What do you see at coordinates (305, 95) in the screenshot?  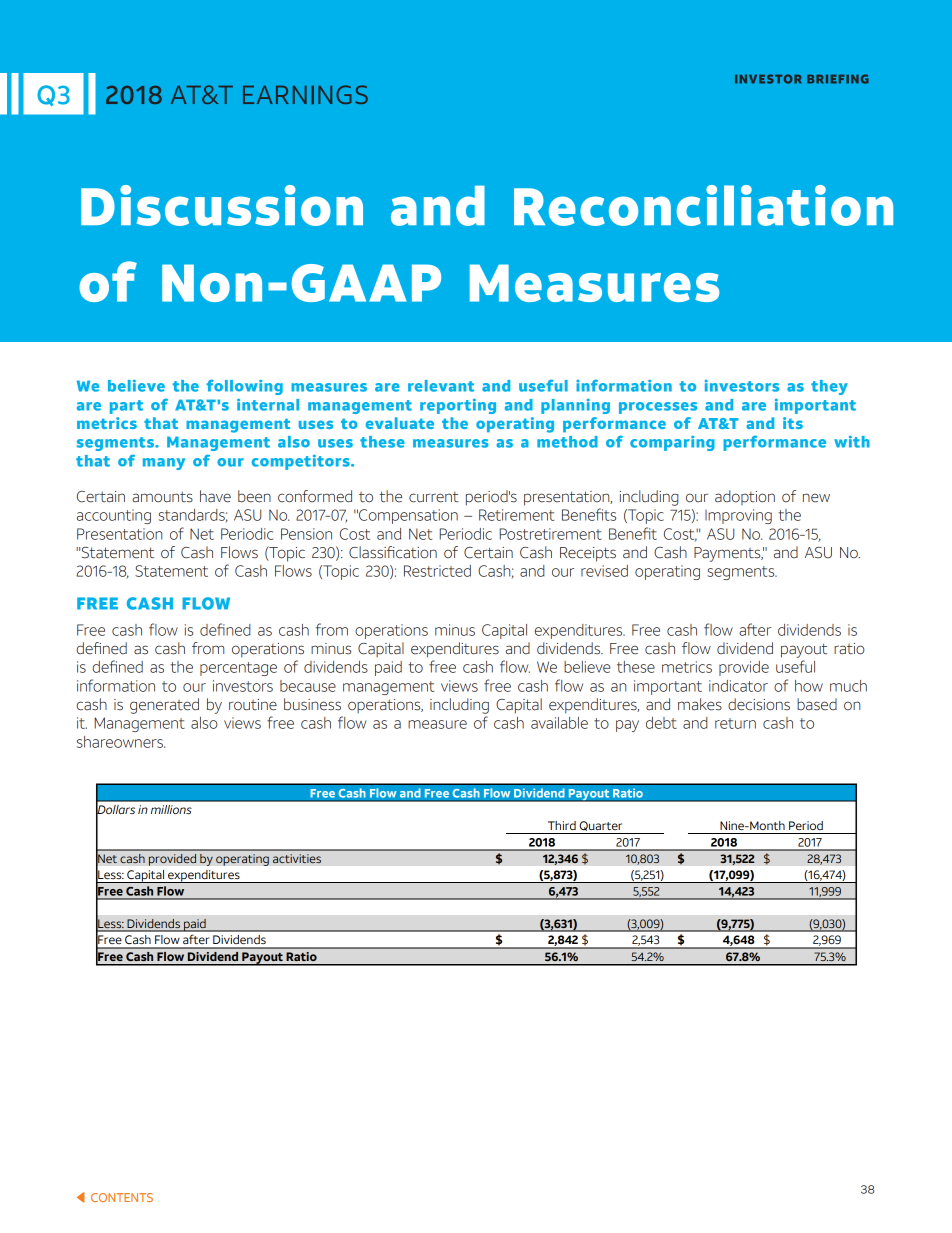 I see `EARNINGS` at bounding box center [305, 95].
